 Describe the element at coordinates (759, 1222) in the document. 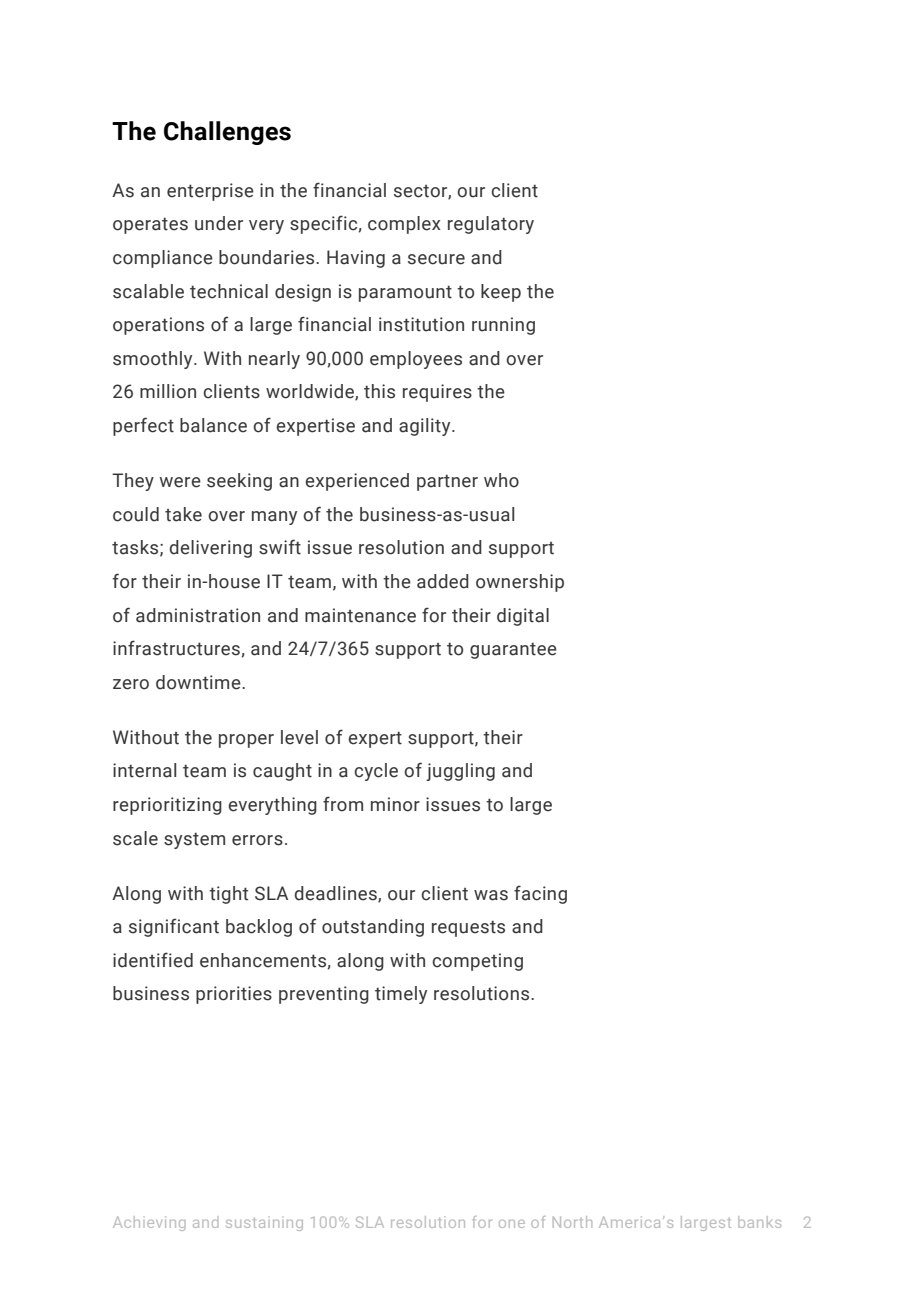

I see `banks` at that location.
